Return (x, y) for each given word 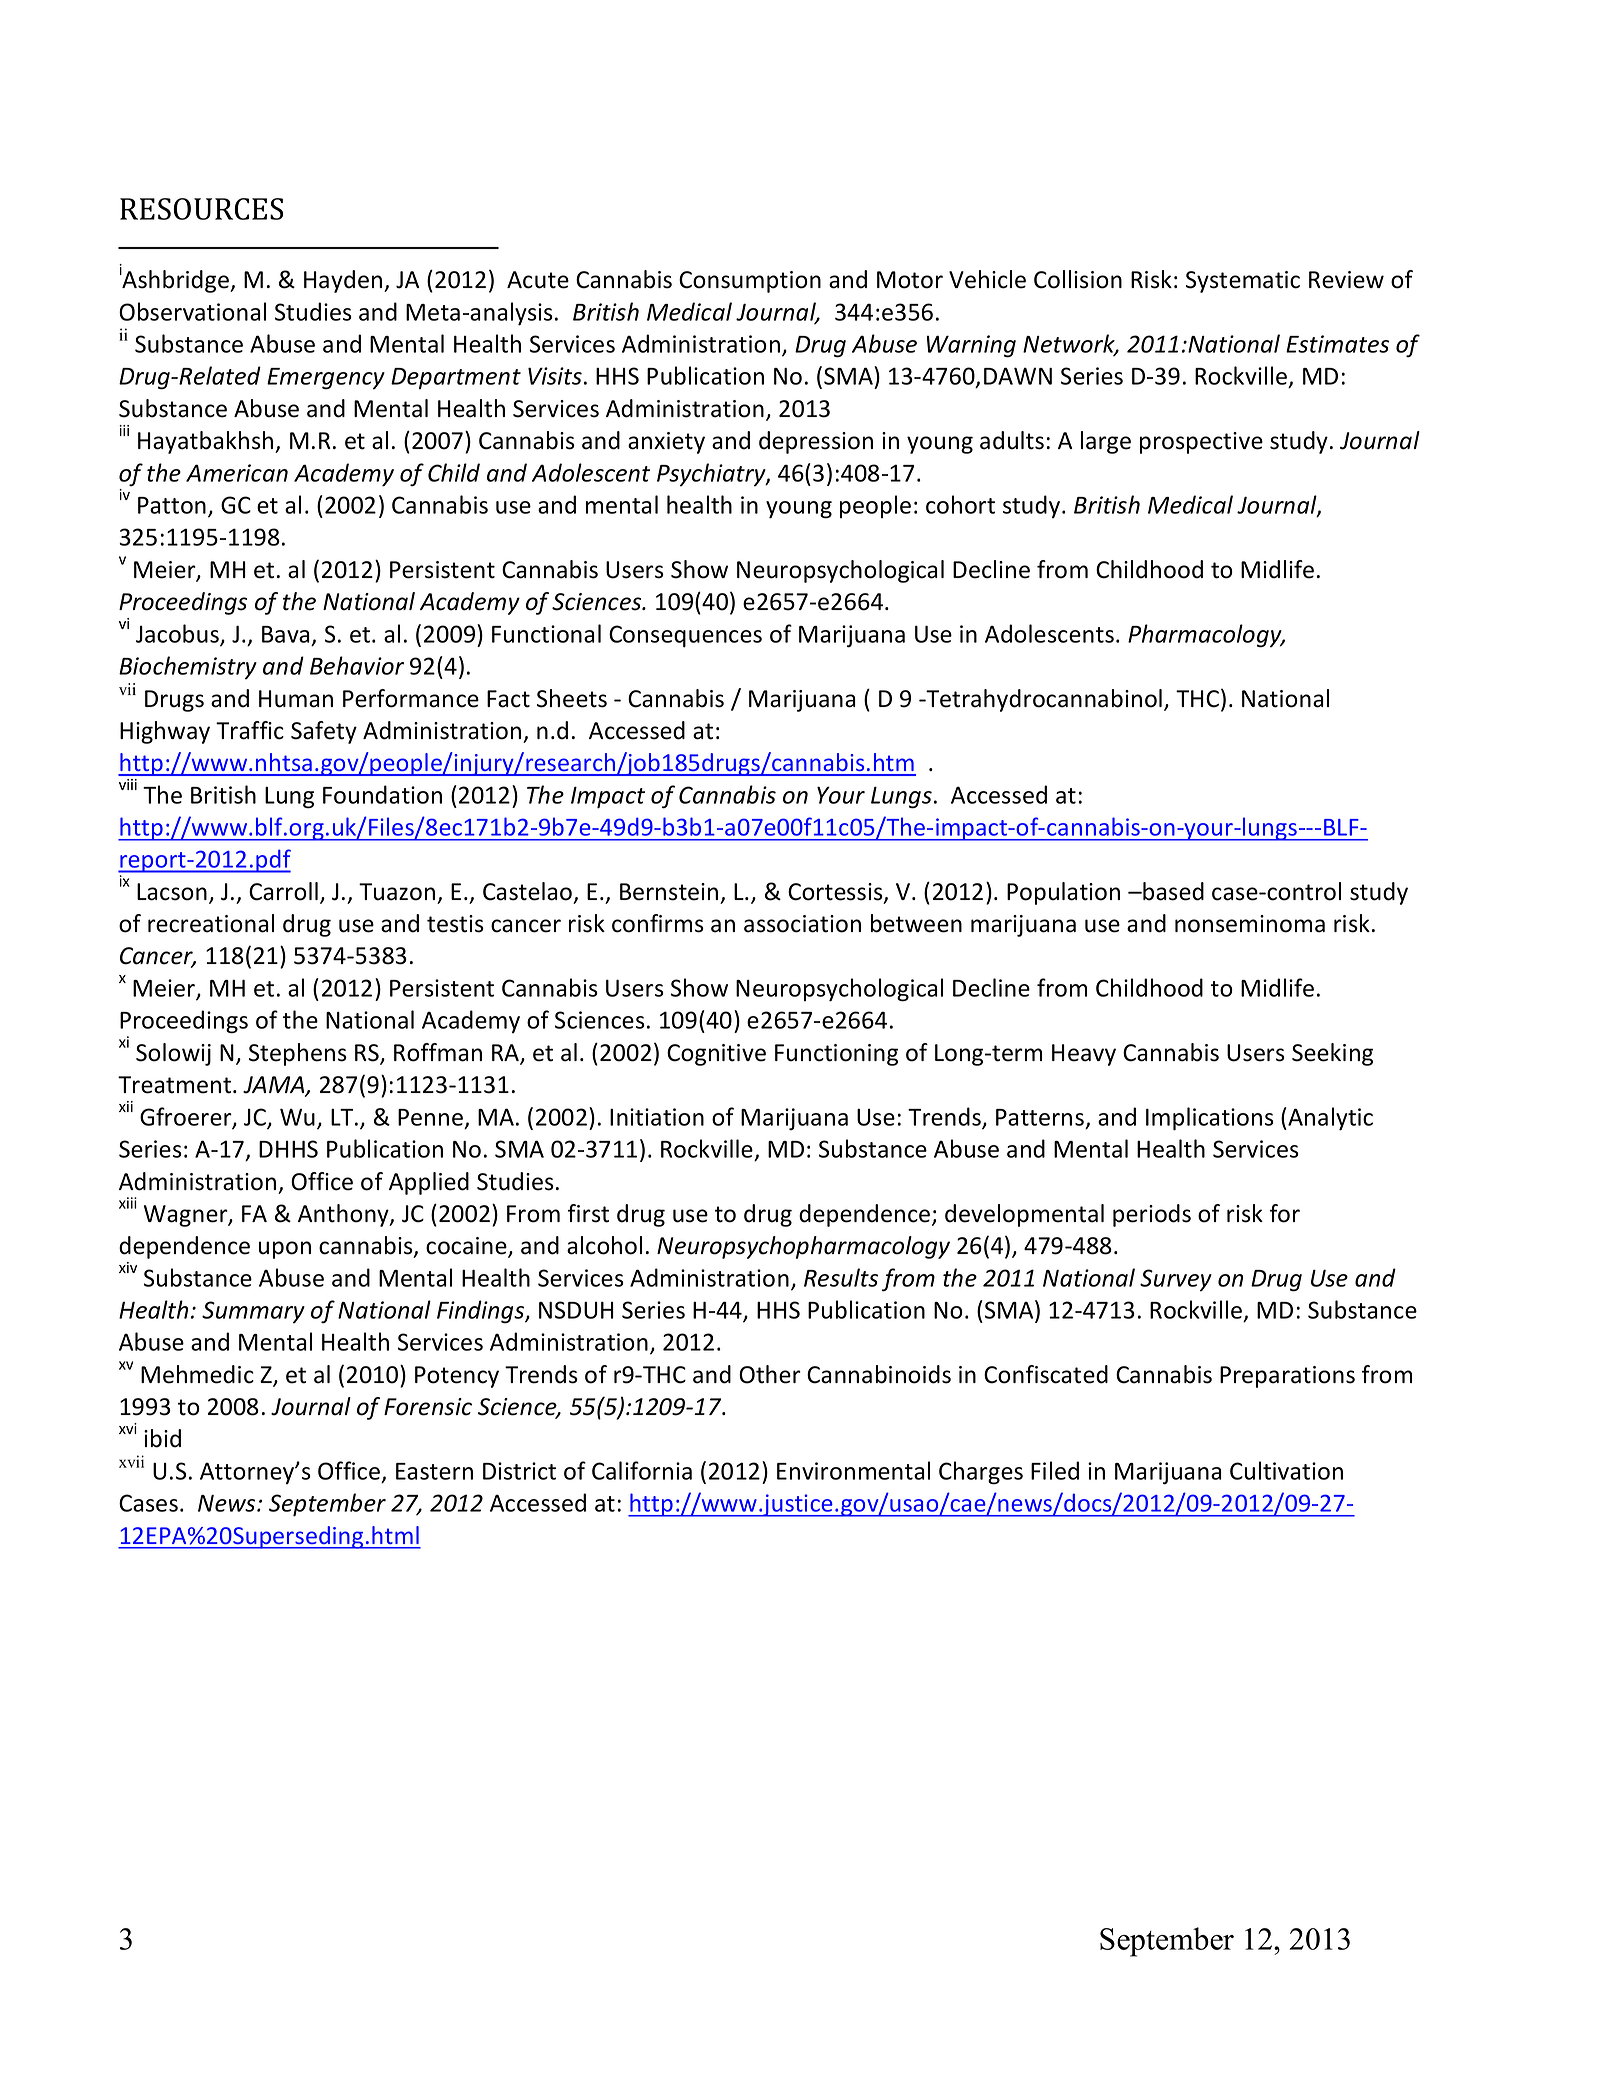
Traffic (250, 730)
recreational (211, 923)
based (1172, 891)
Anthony (344, 1215)
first (588, 1213)
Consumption (750, 282)
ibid (162, 1438)
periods (1152, 1215)
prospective (1201, 443)
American (237, 473)
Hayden (343, 281)
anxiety (666, 443)
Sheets (572, 698)
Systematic (1243, 282)
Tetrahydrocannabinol (1043, 700)
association (802, 924)
